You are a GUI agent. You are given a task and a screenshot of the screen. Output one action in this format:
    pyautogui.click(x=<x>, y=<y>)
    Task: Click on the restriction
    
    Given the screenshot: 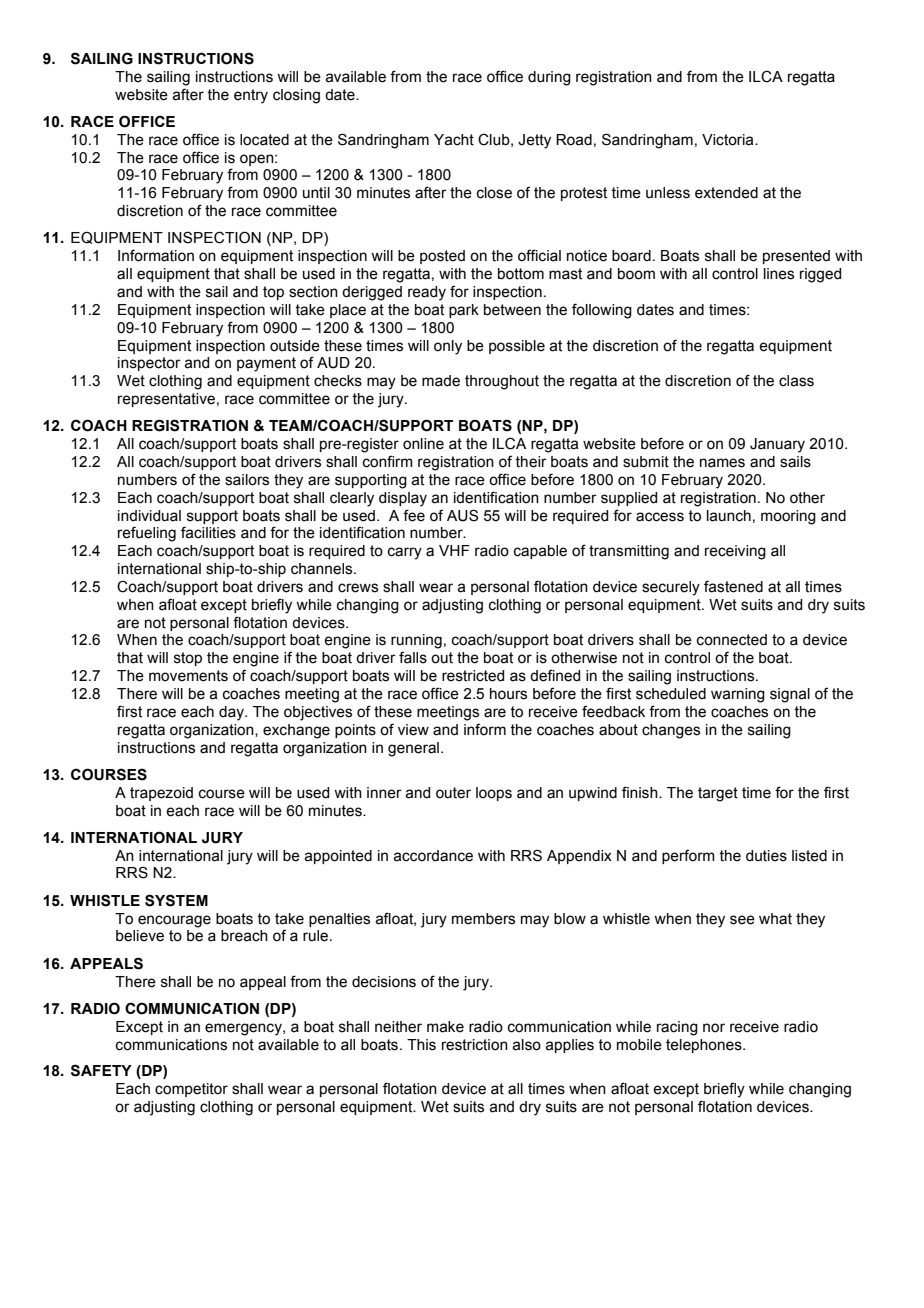 What is the action you would take?
    pyautogui.click(x=475, y=1045)
